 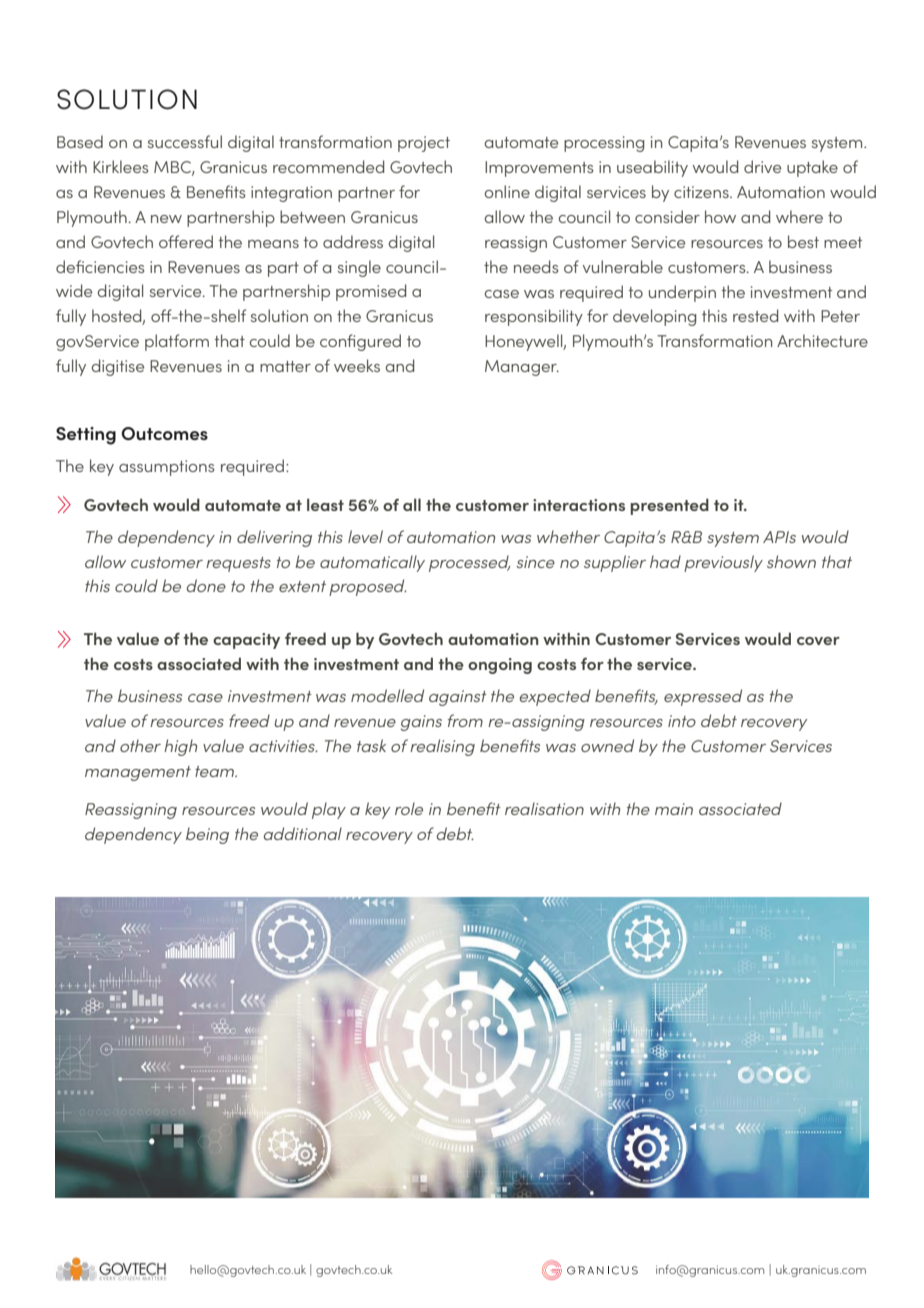 What do you see at coordinates (762, 166) in the screenshot?
I see `drive` at bounding box center [762, 166].
